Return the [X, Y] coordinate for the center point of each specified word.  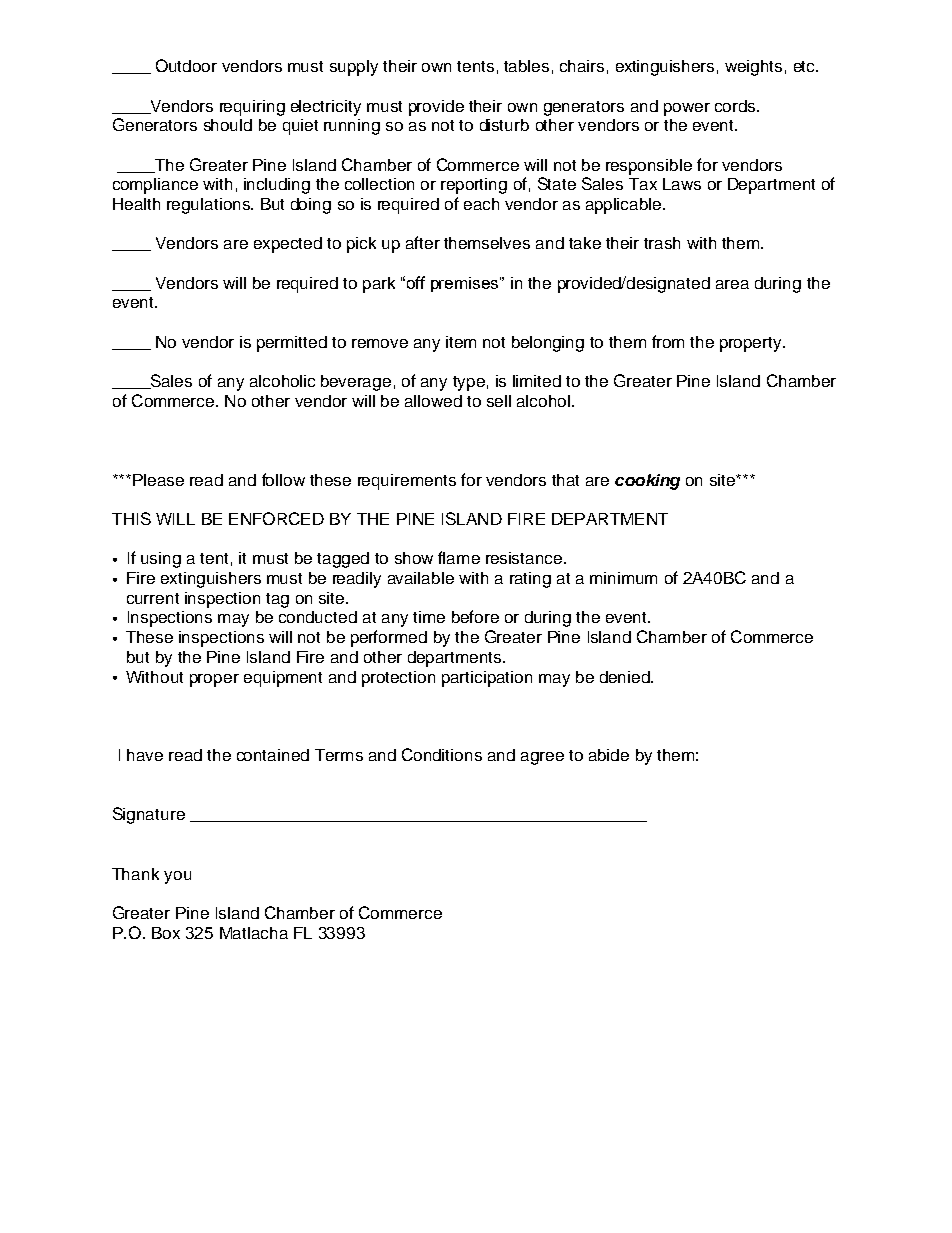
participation [487, 679]
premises [466, 284]
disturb [504, 125]
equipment [283, 679]
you [177, 877]
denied [626, 677]
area [732, 284]
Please [158, 480]
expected [288, 245]
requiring [252, 108]
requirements [407, 482]
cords [736, 106]
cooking [647, 482]
